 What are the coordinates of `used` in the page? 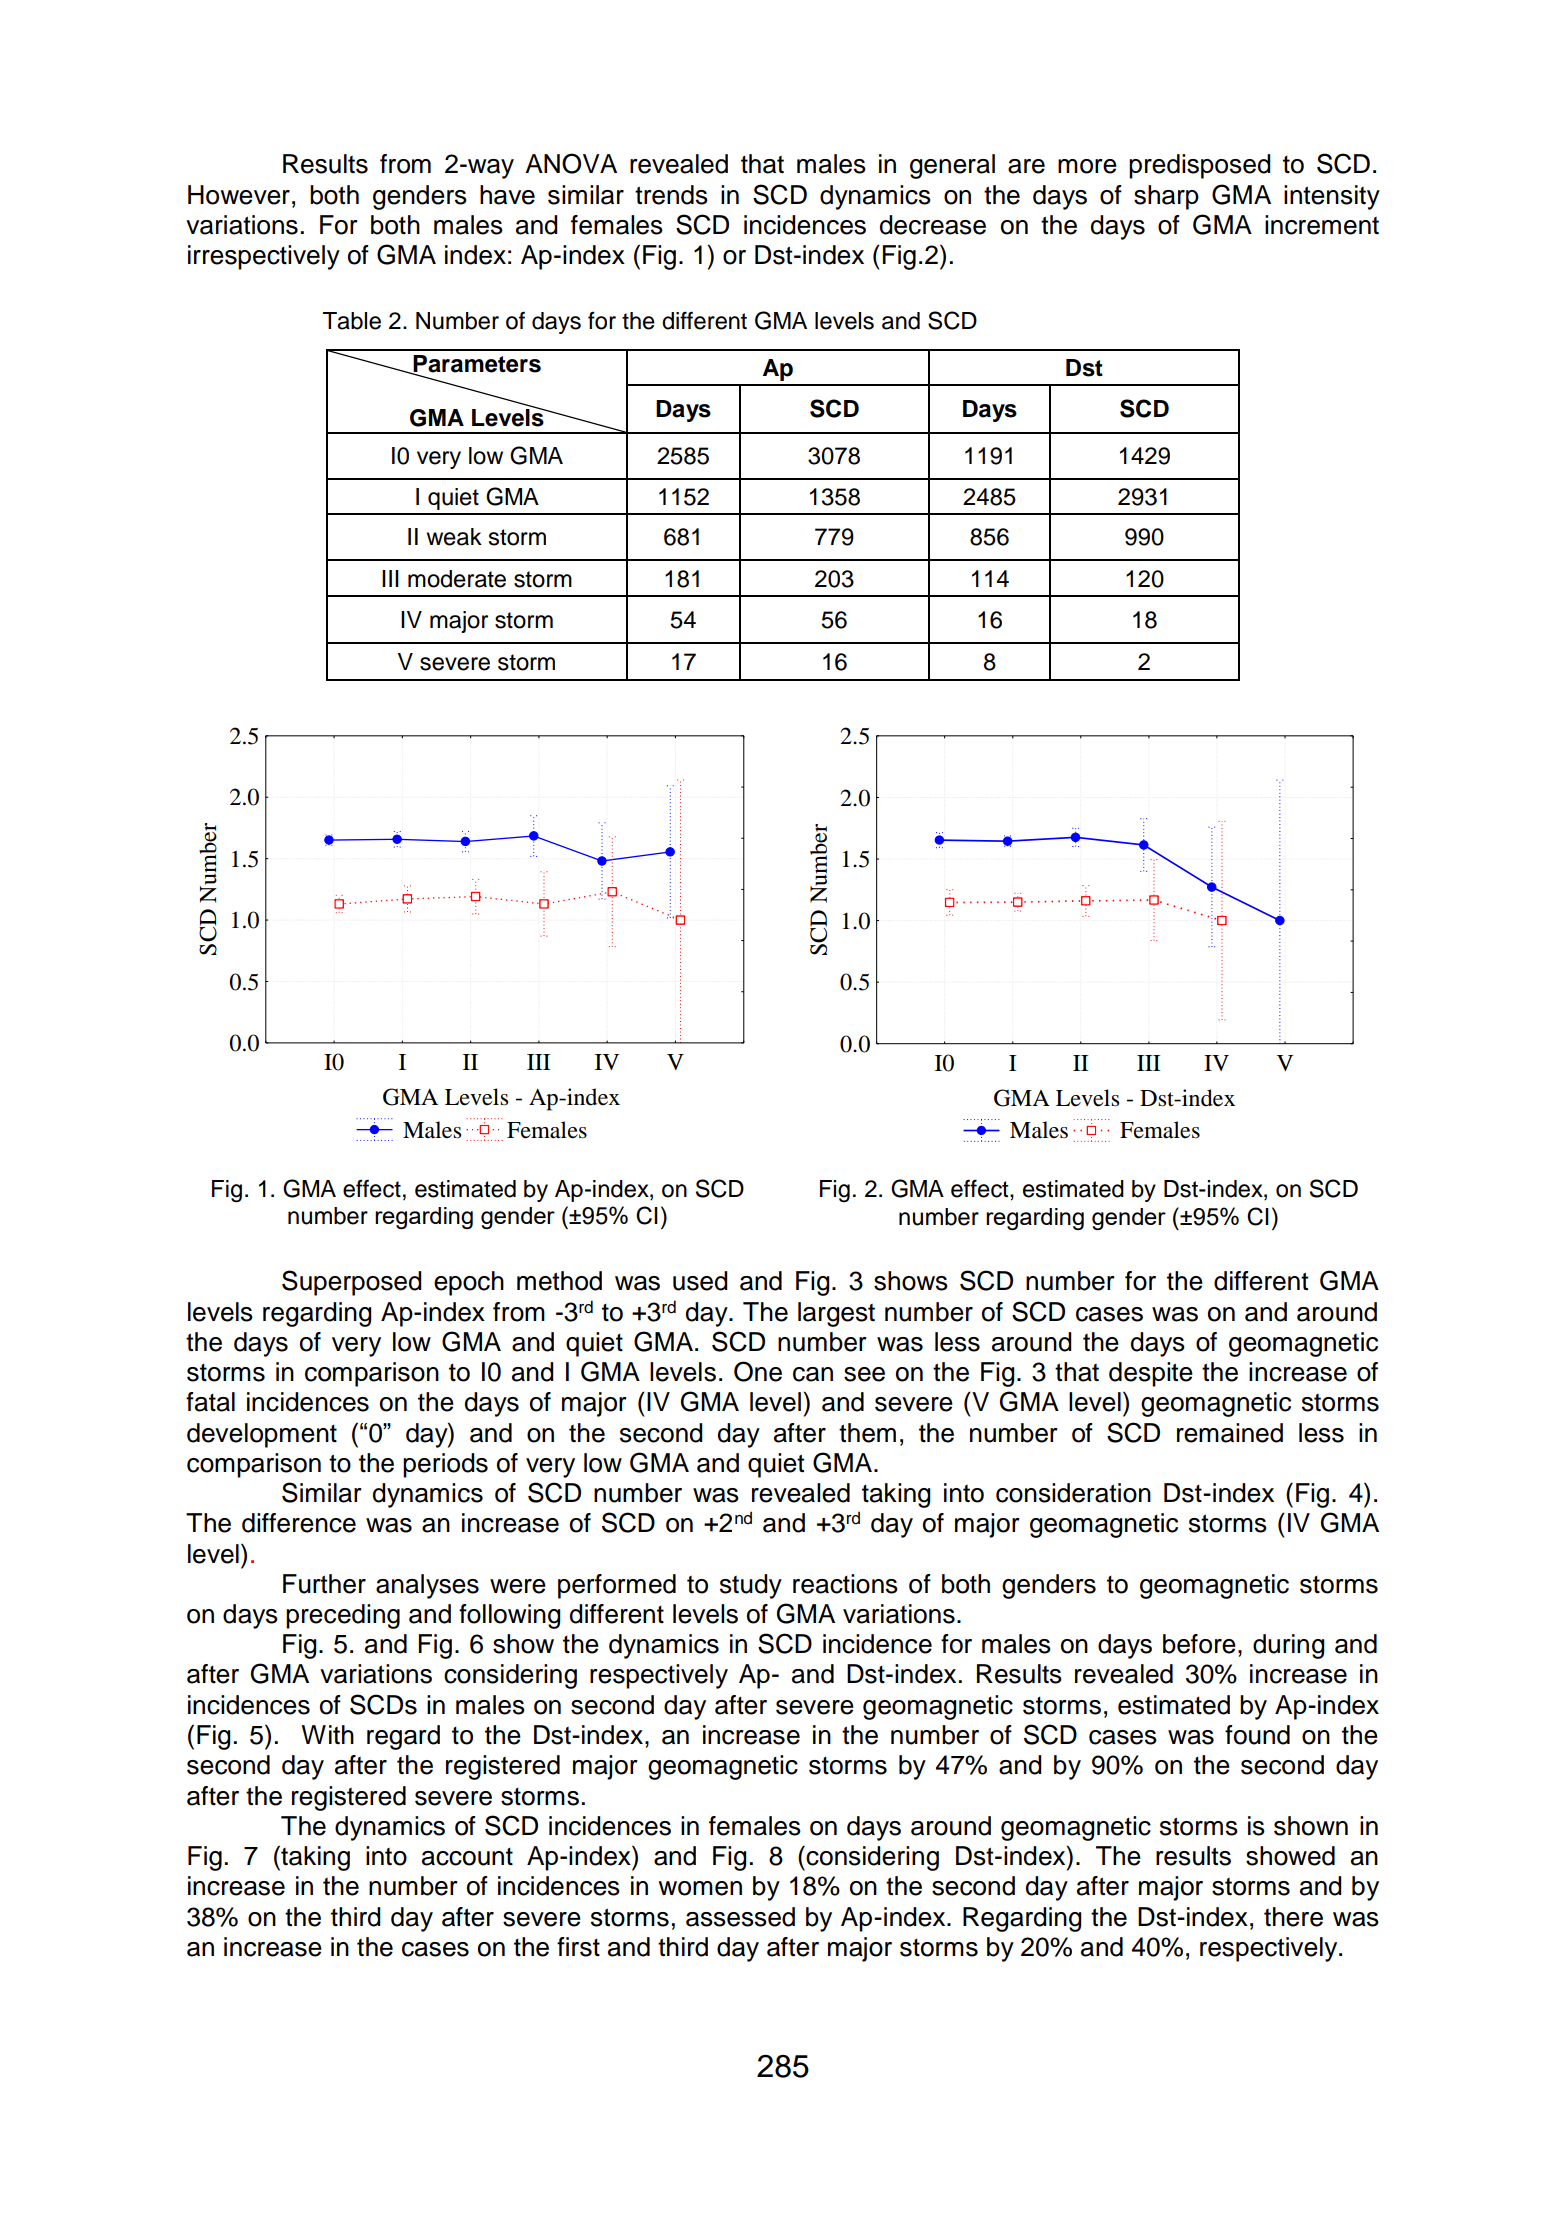 It's located at (700, 1281).
